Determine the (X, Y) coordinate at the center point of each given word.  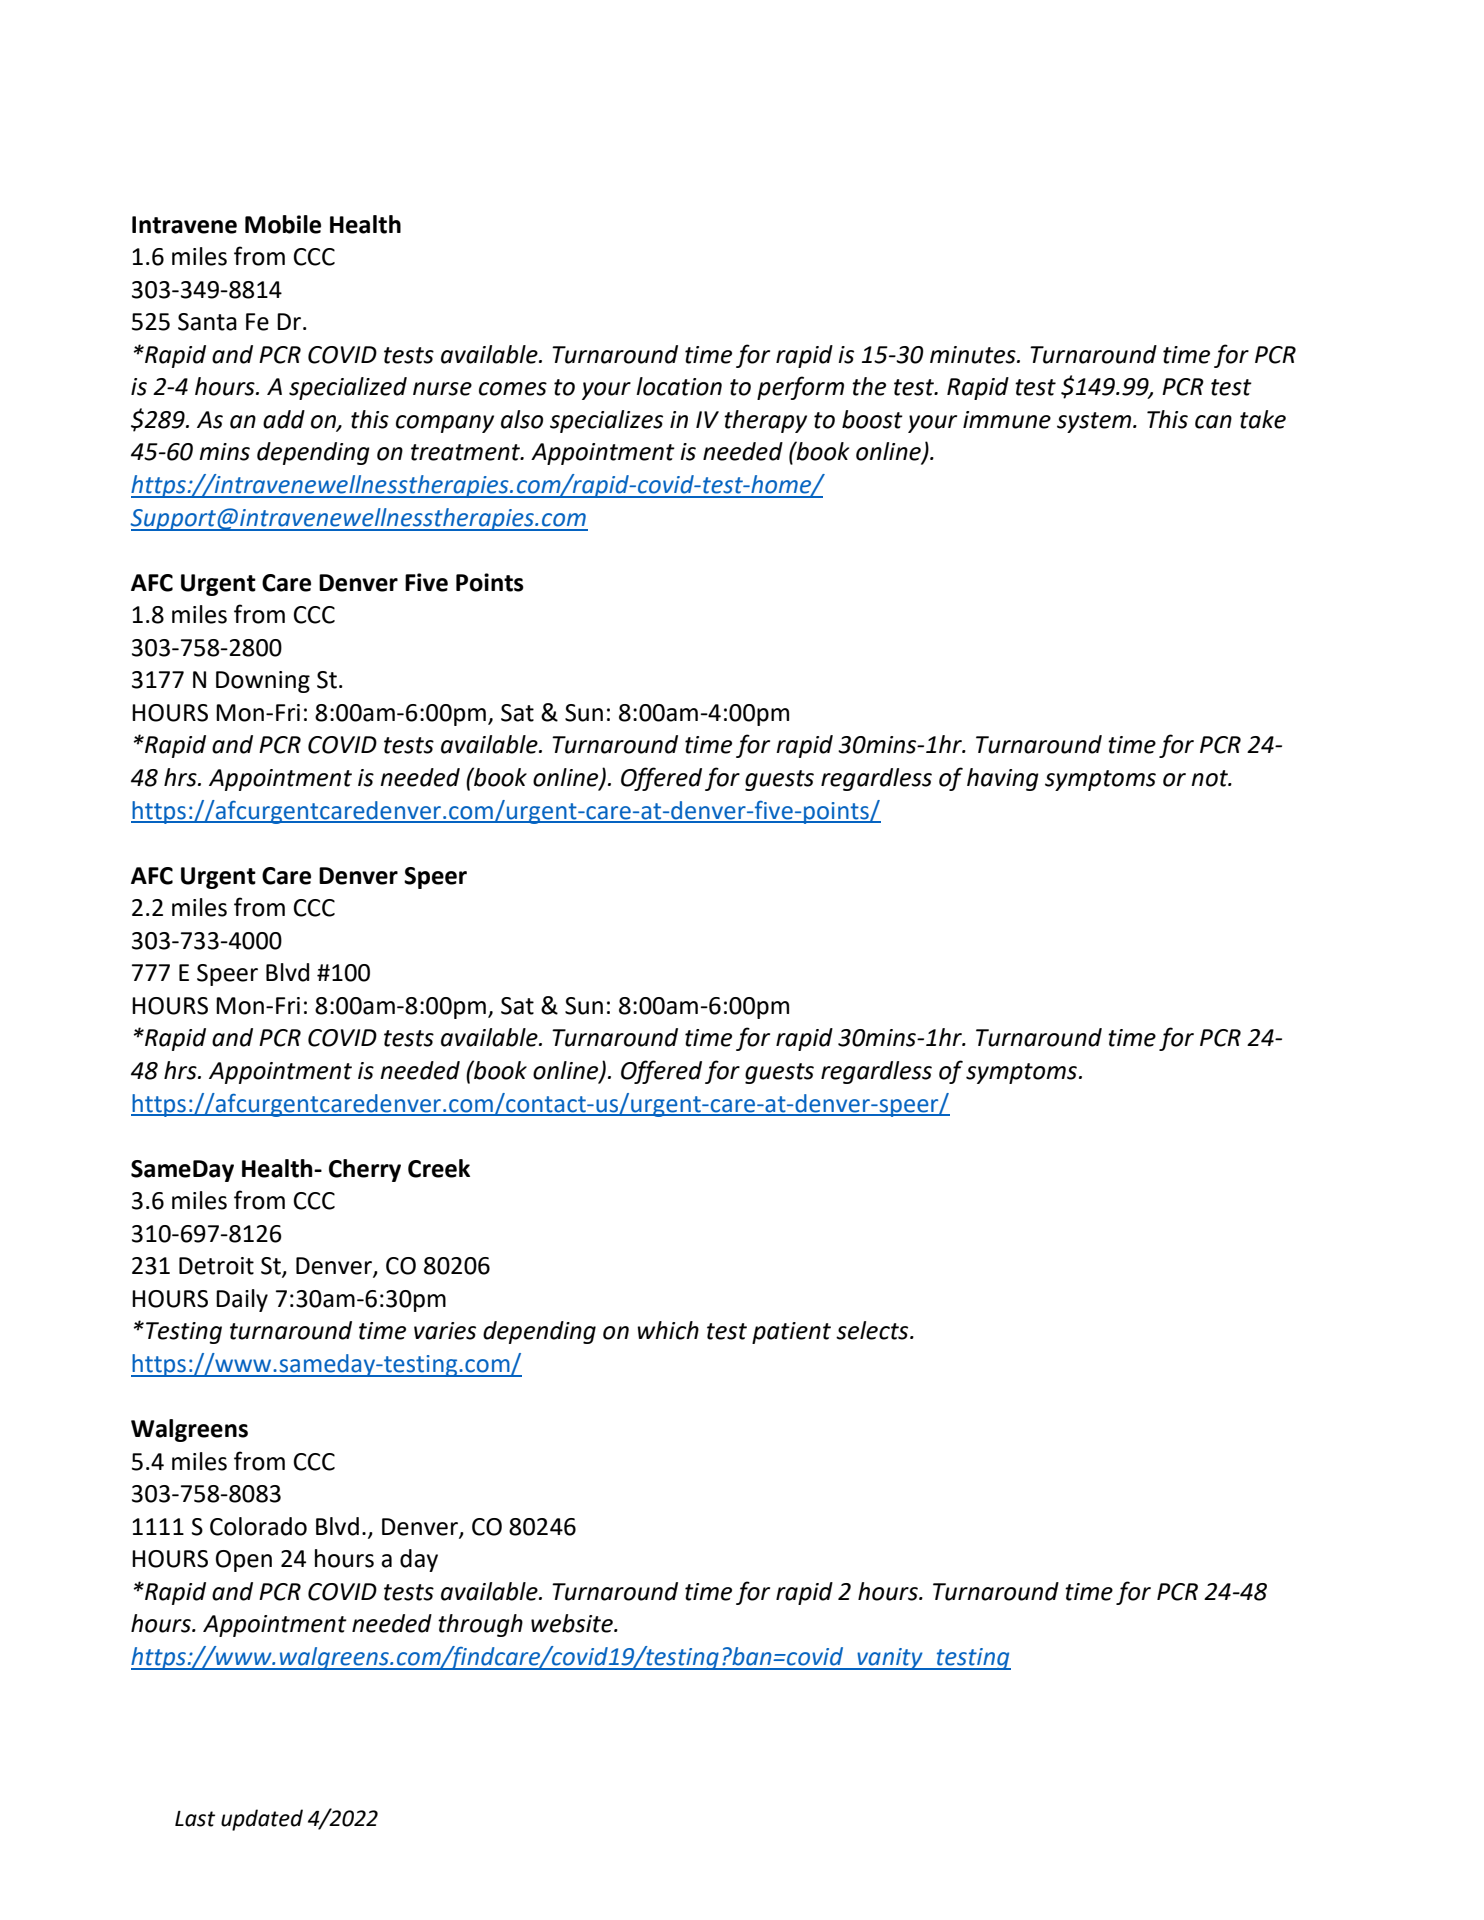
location (679, 386)
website (573, 1623)
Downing (263, 682)
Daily (242, 1300)
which (668, 1330)
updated (262, 1820)
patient (791, 1333)
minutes (974, 355)
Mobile (283, 224)
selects (873, 1330)
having (1003, 779)
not (1210, 778)
